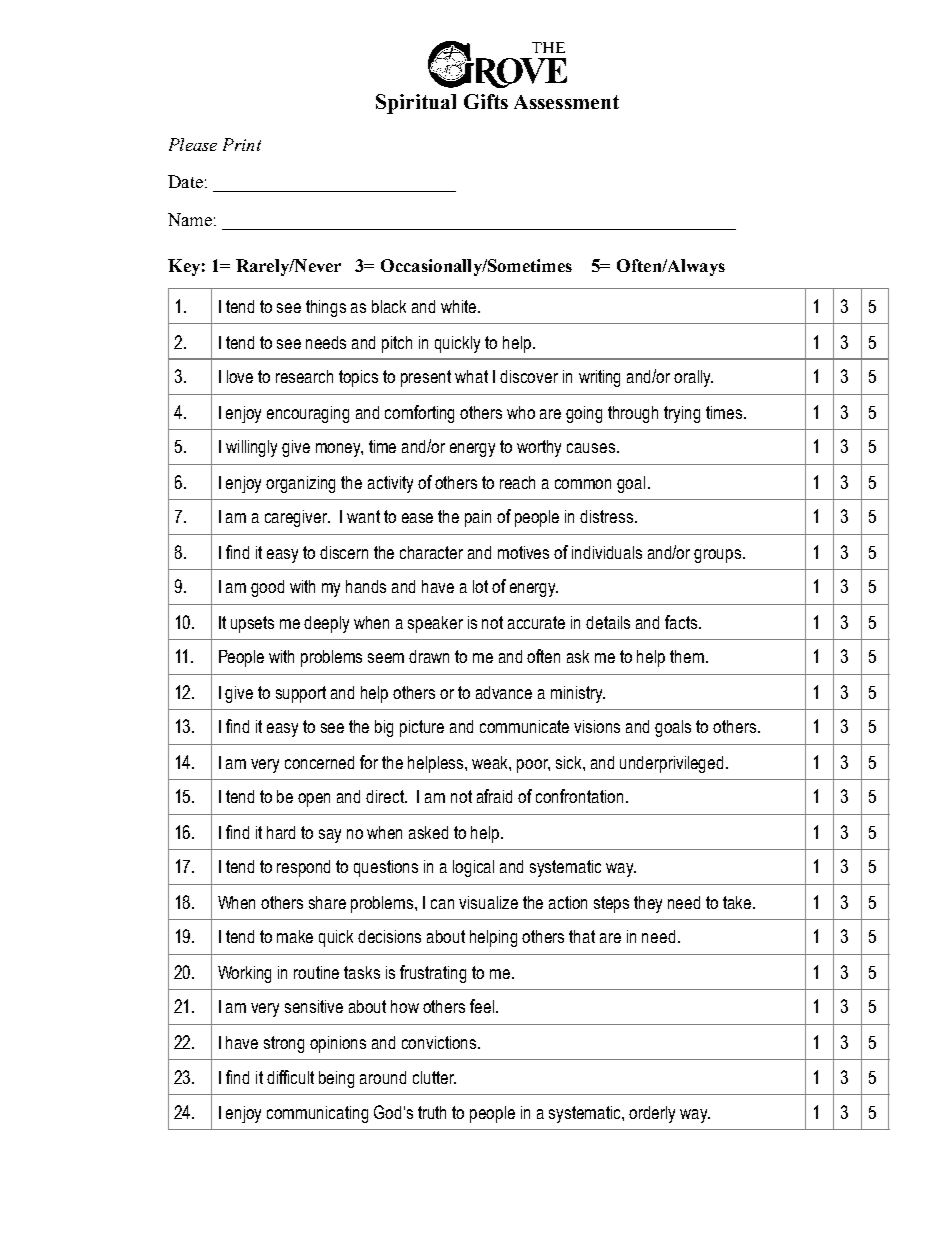 This screenshot has height=1233, width=952. What do you see at coordinates (434, 1077) in the screenshot?
I see `clutter` at bounding box center [434, 1077].
